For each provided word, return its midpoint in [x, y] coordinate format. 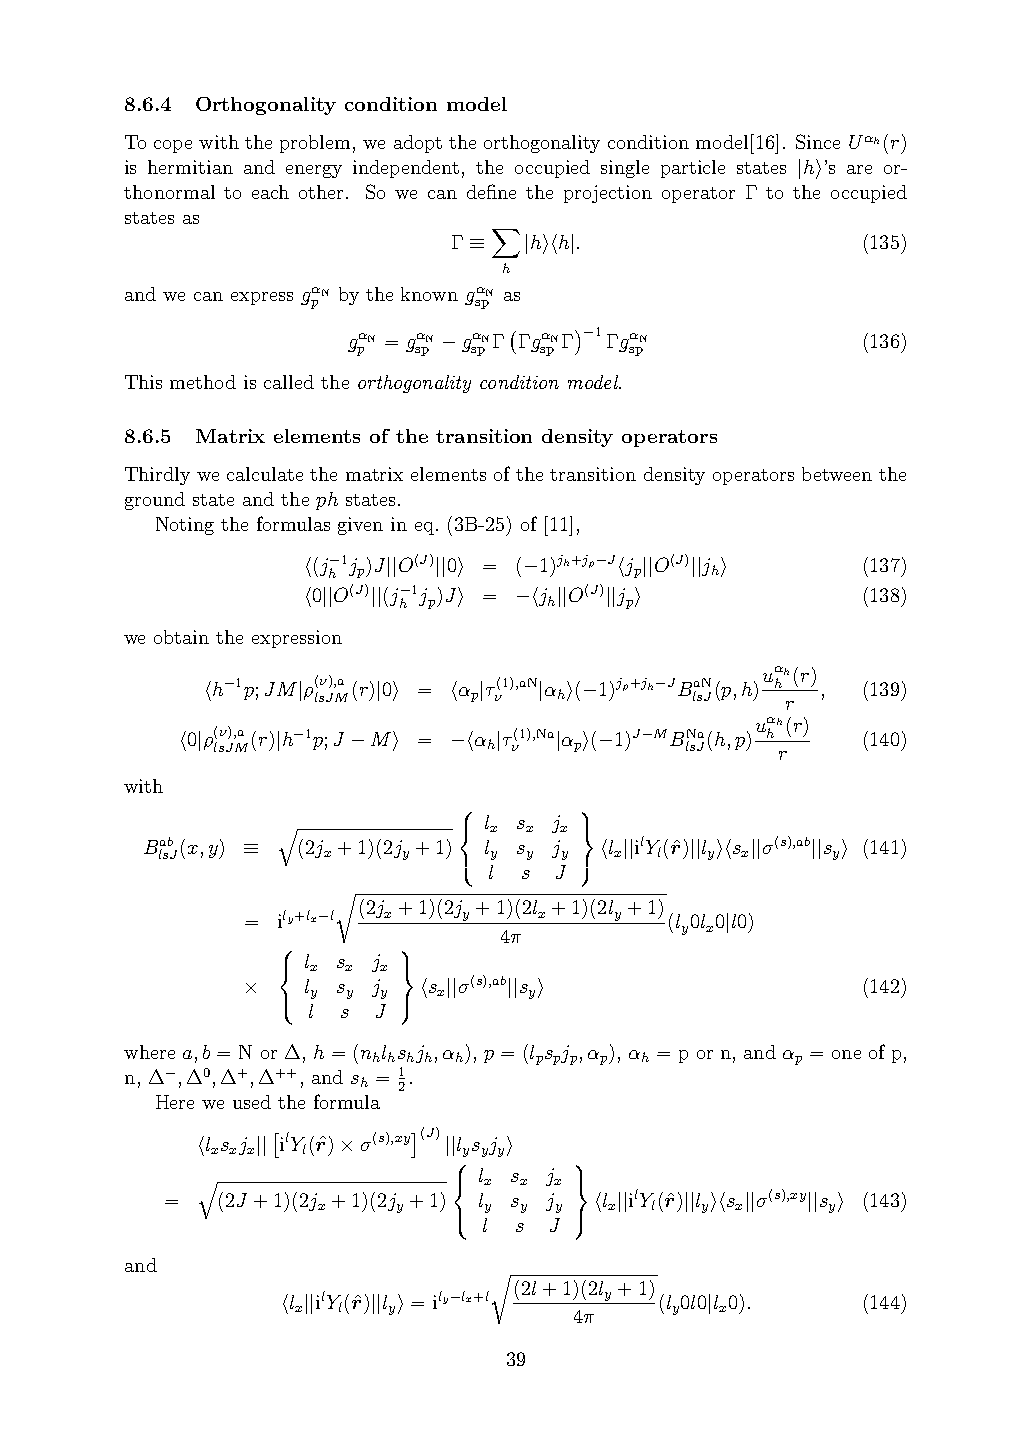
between [837, 474]
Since [818, 141]
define [491, 191]
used [252, 1102]
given [360, 526]
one [846, 1054]
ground [155, 501]
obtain [181, 637]
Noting [185, 526]
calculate [265, 474]
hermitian [190, 167]
